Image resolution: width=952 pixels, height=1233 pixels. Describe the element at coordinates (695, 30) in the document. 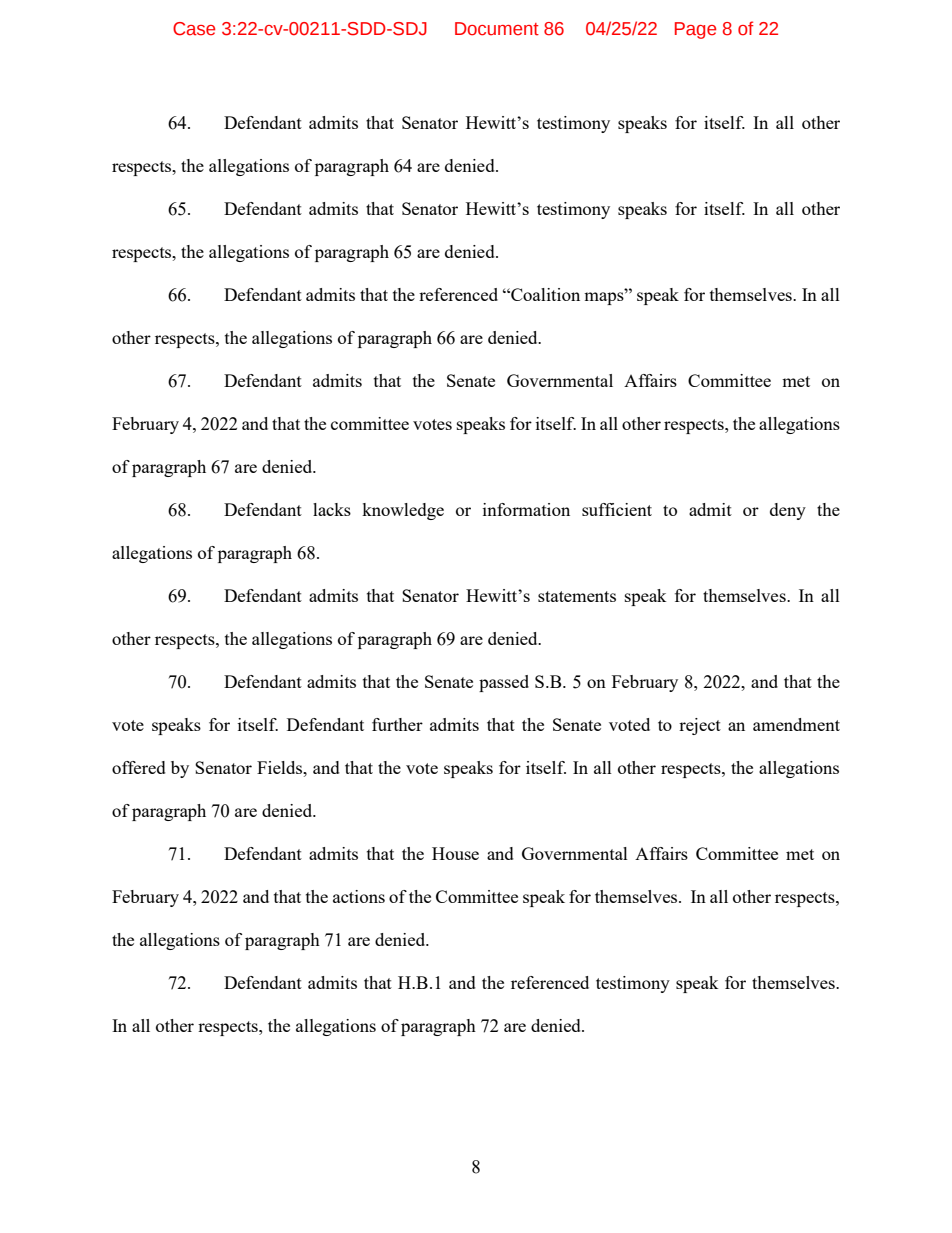

I see `Page` at that location.
